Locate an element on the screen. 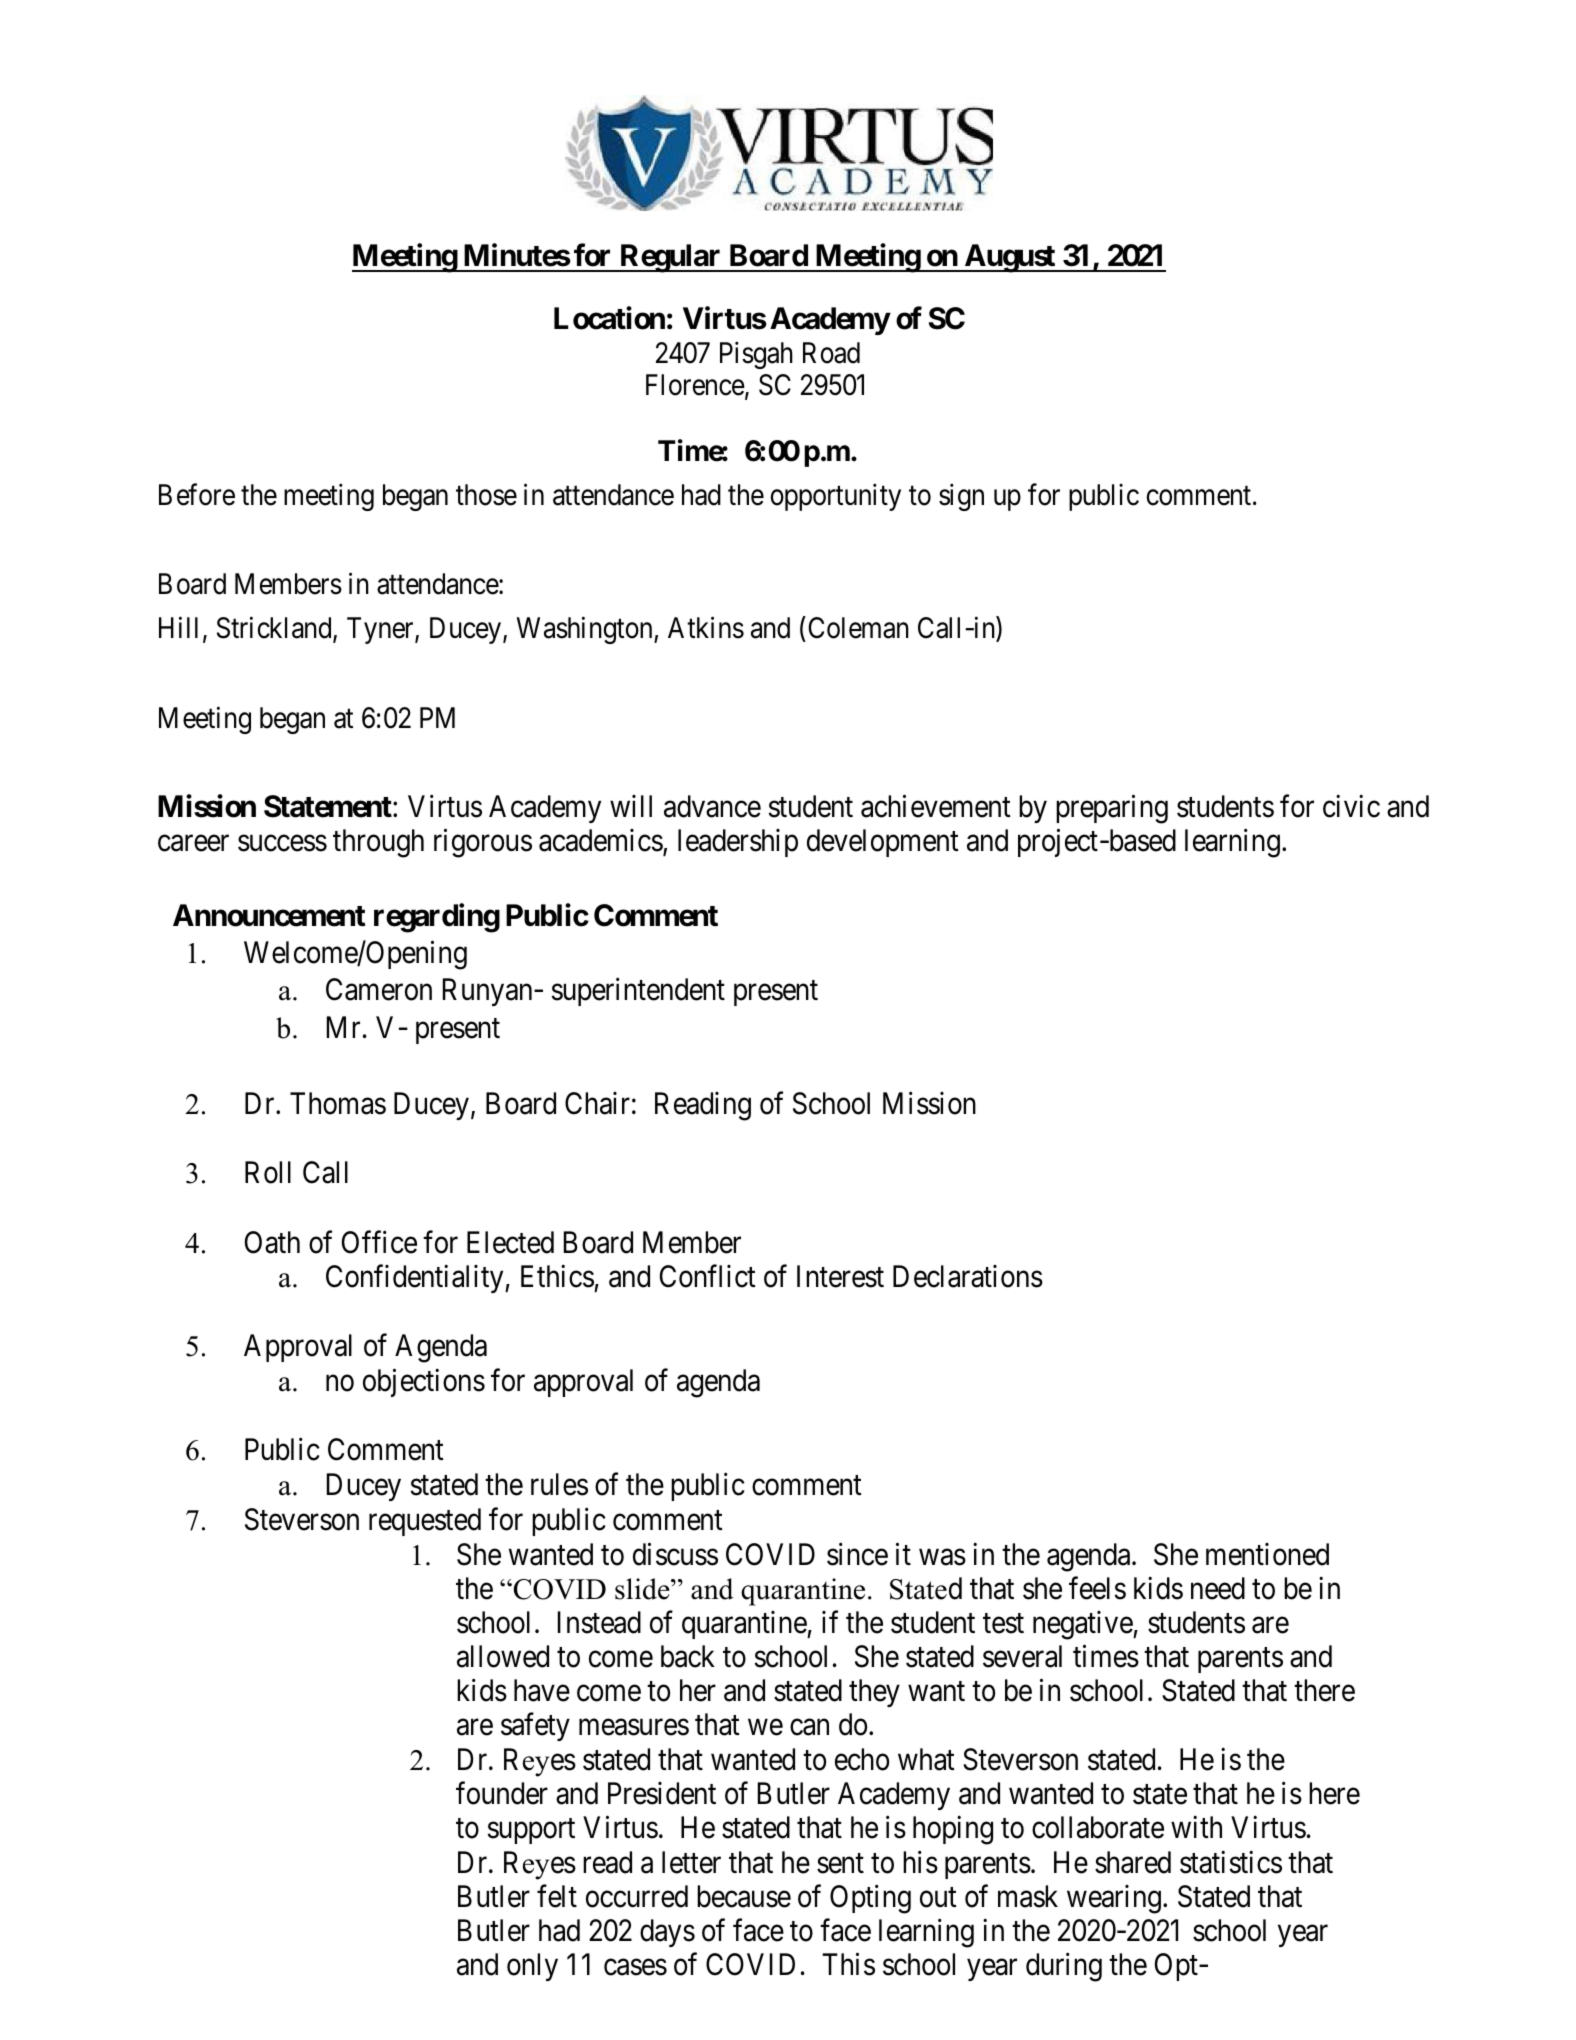 The width and height of the screenshot is (1576, 2040). only is located at coordinates (532, 1967).
